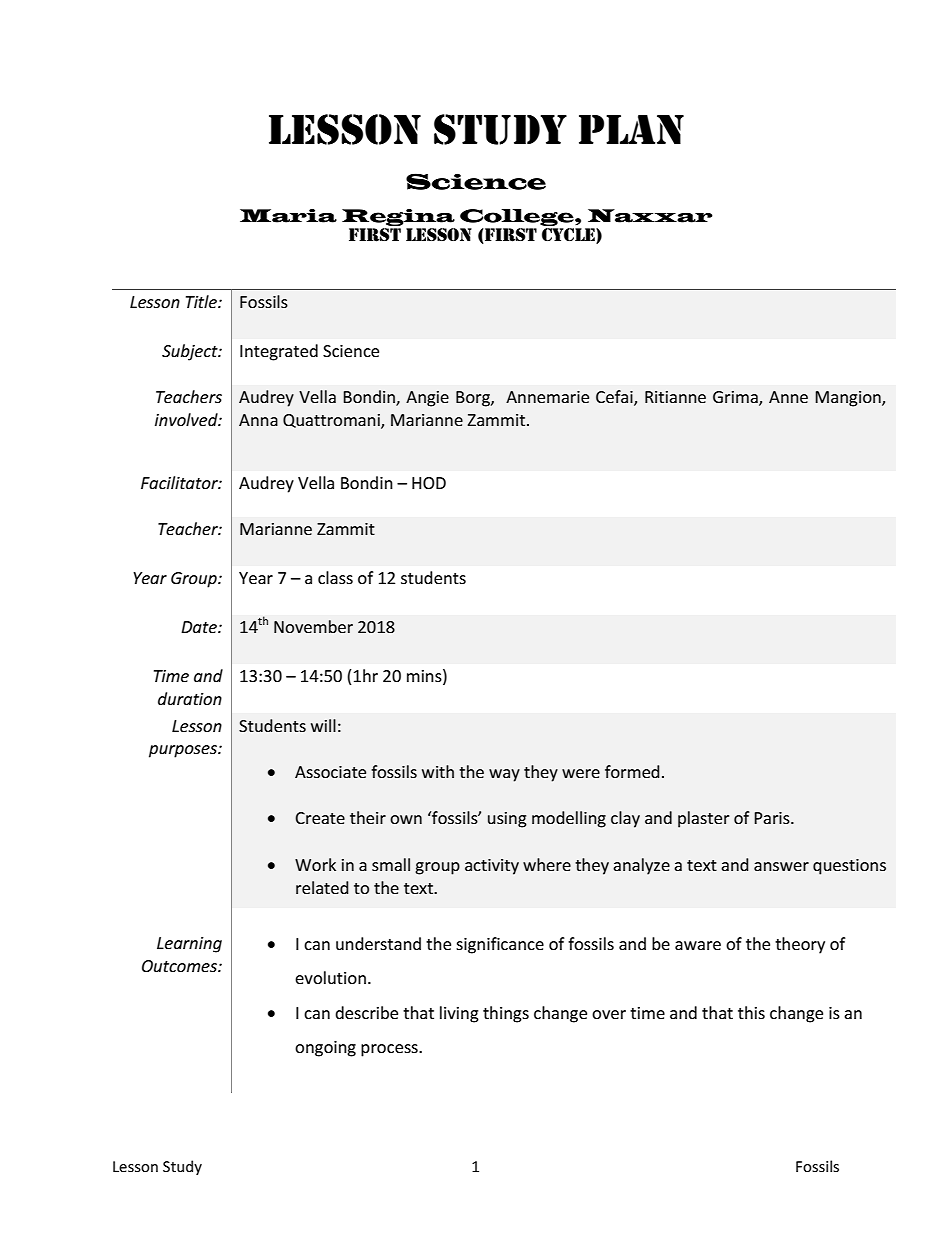 The width and height of the screenshot is (952, 1233). I want to click on November, so click(313, 626).
